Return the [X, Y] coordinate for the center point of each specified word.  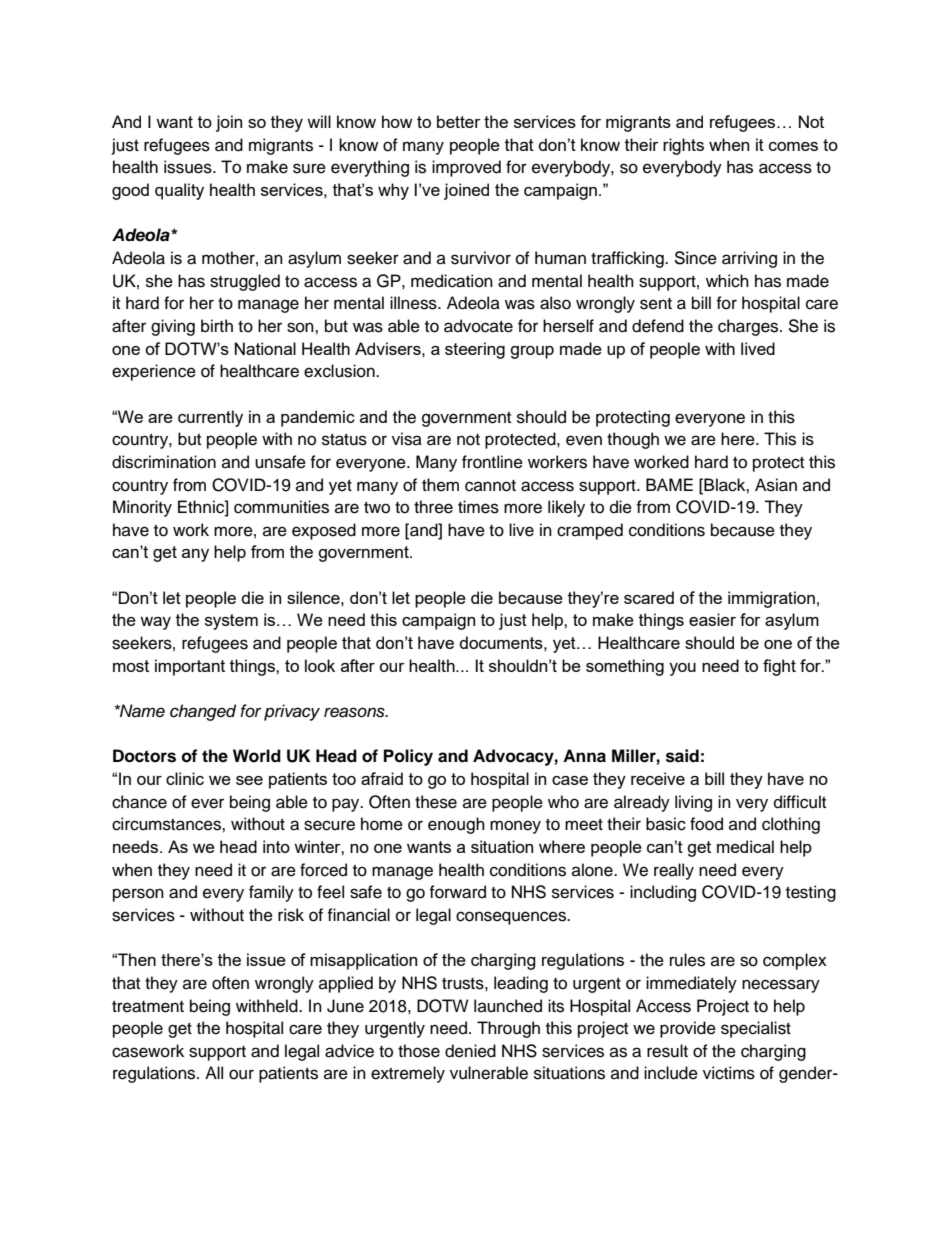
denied [470, 1051]
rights [683, 146]
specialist [756, 1029]
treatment [148, 1007]
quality [179, 191]
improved [466, 168]
